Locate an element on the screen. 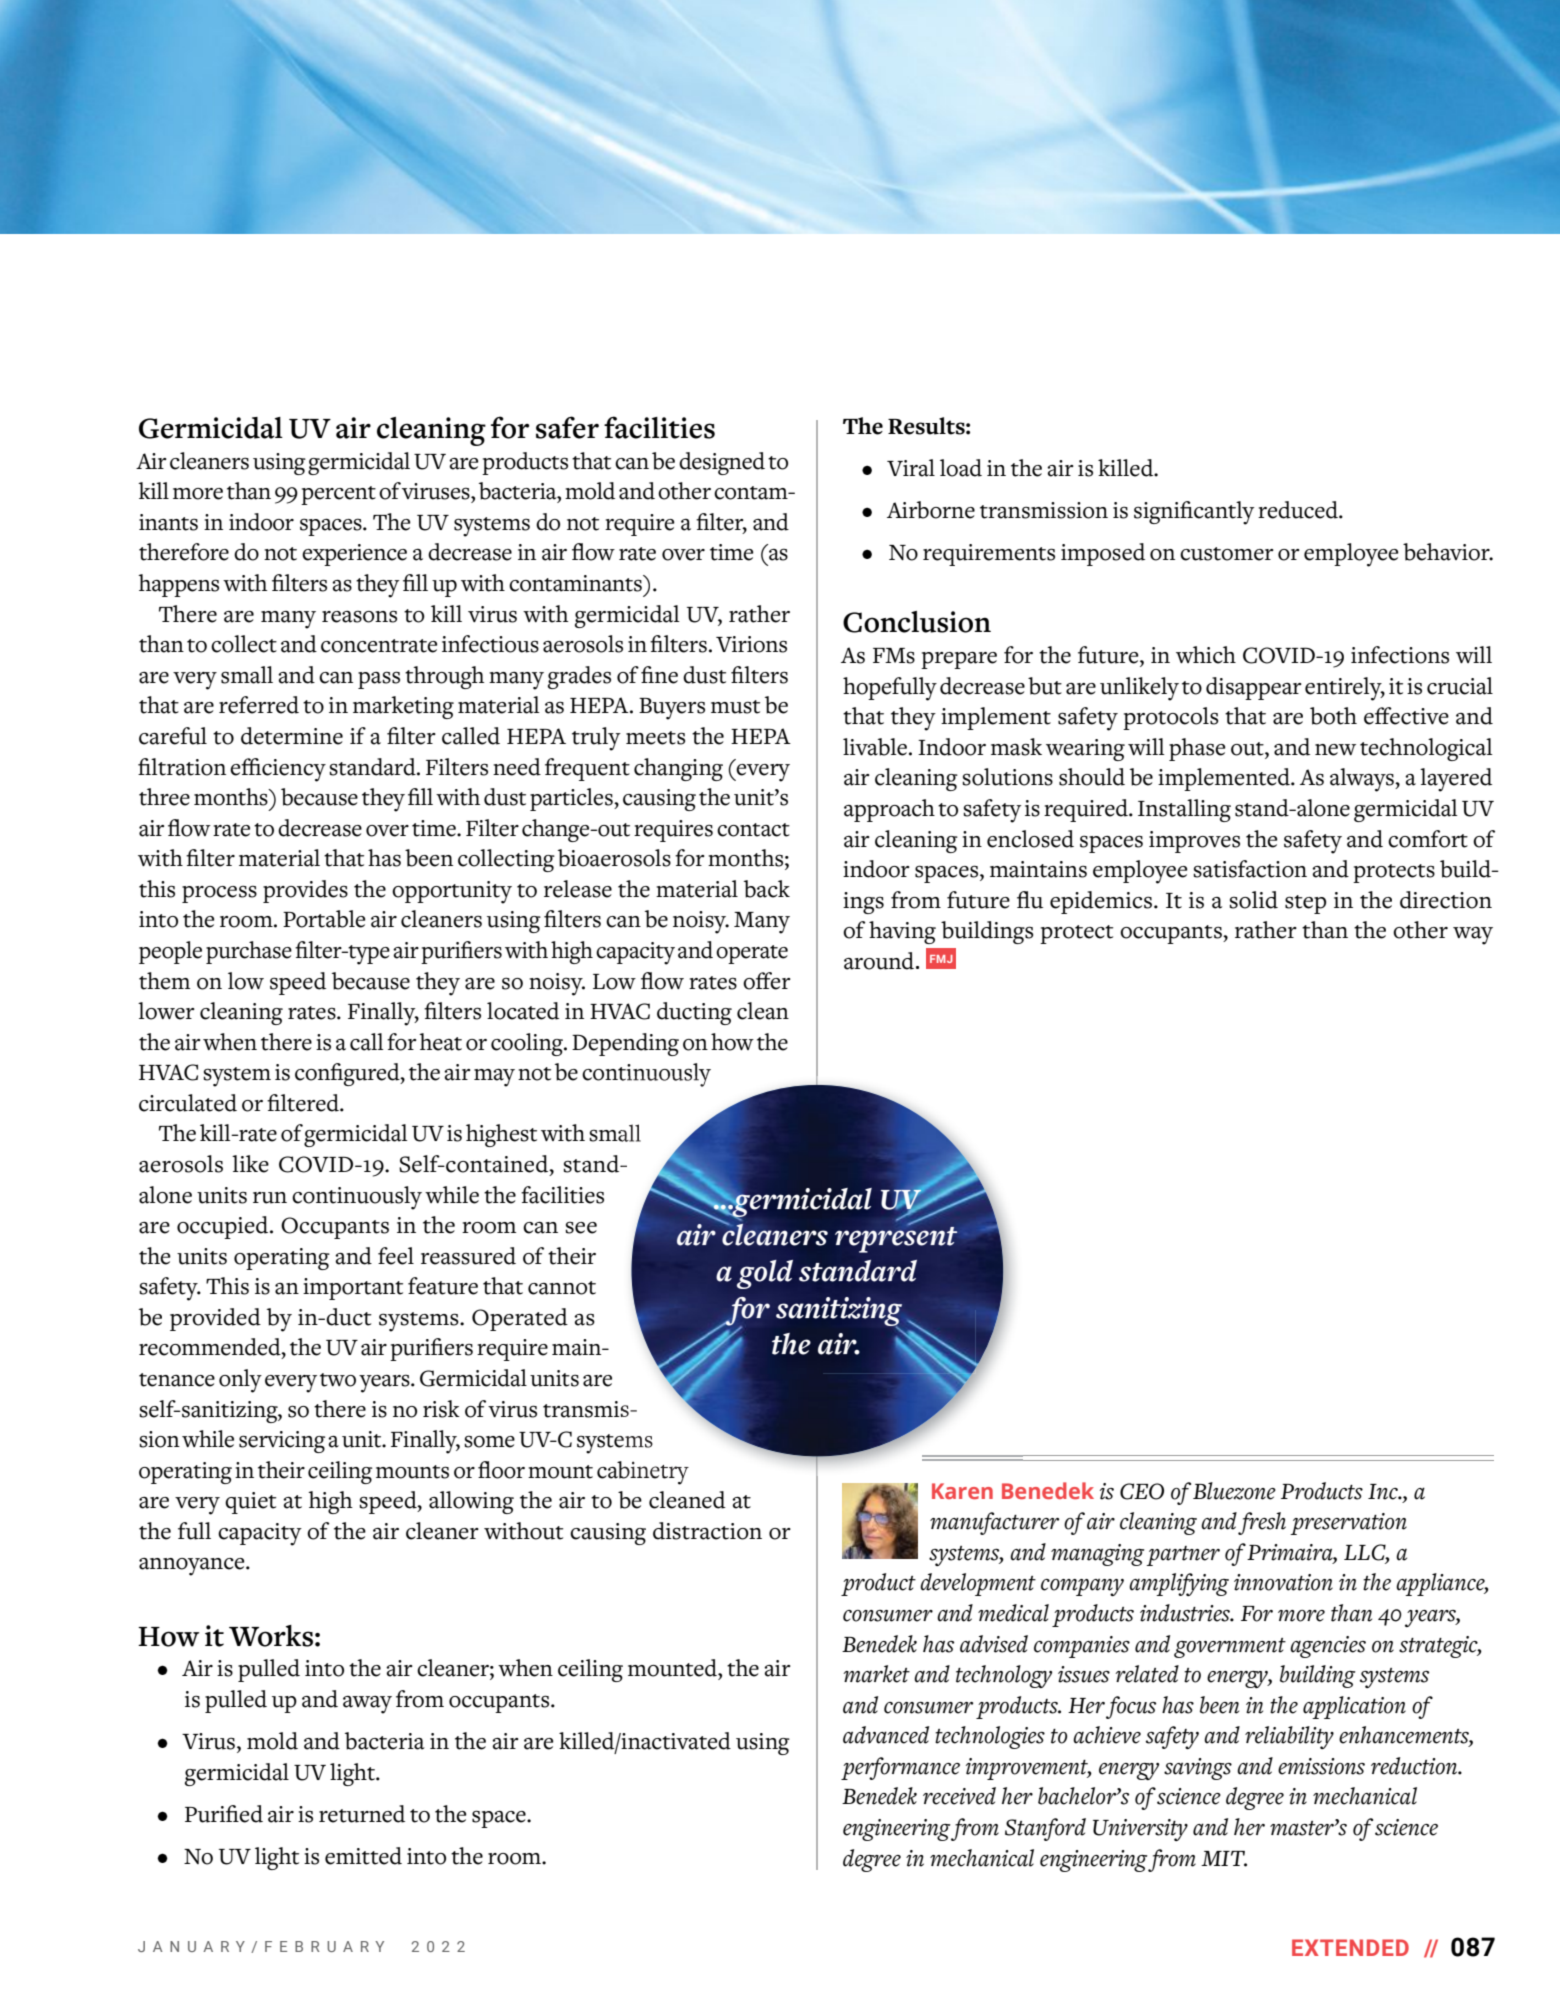 The height and width of the screenshot is (1995, 1560). represent is located at coordinates (896, 1238).
